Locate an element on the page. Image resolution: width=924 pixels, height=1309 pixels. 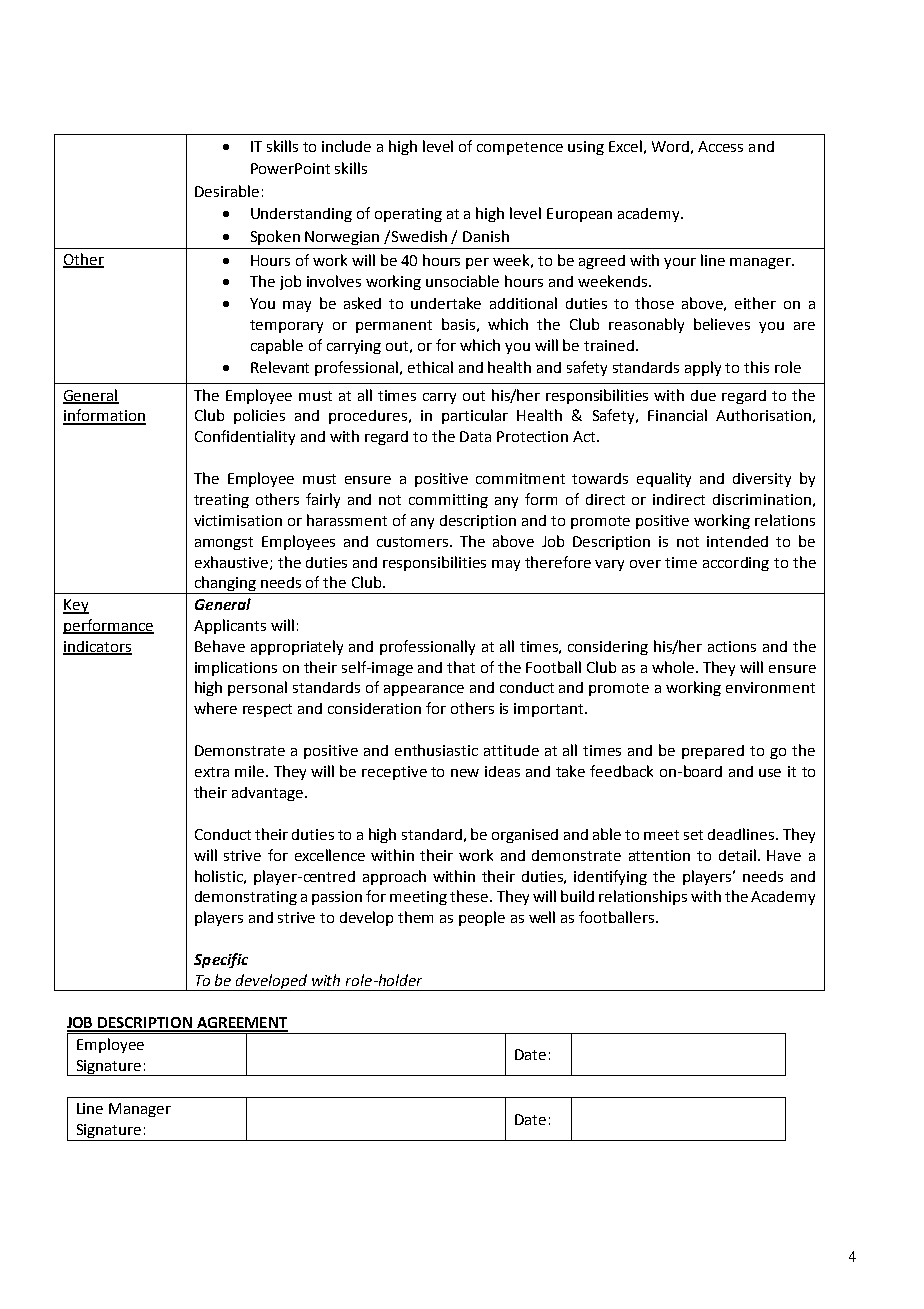
well is located at coordinates (542, 917).
